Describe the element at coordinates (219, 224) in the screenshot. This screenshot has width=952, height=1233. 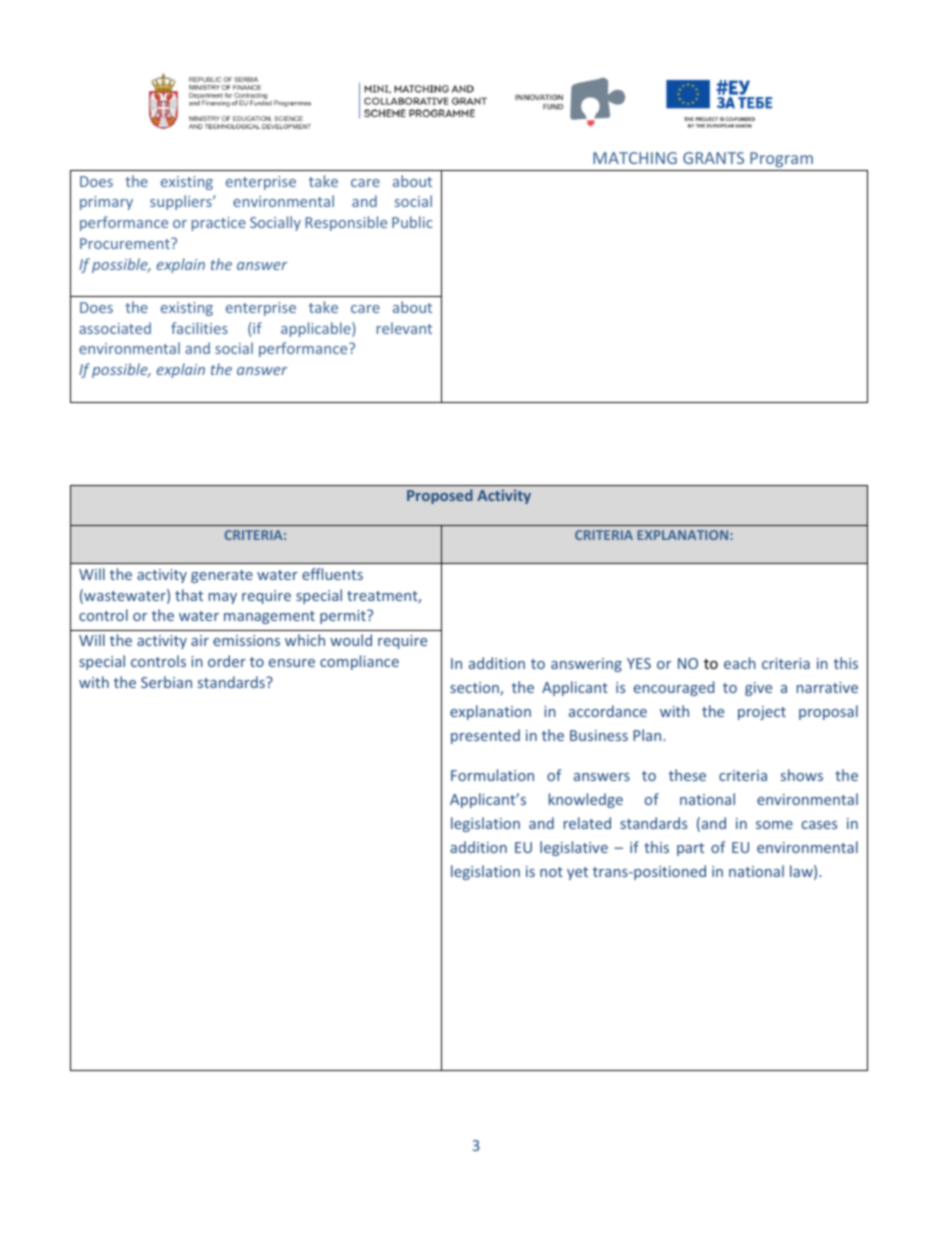
I see `practice` at that location.
